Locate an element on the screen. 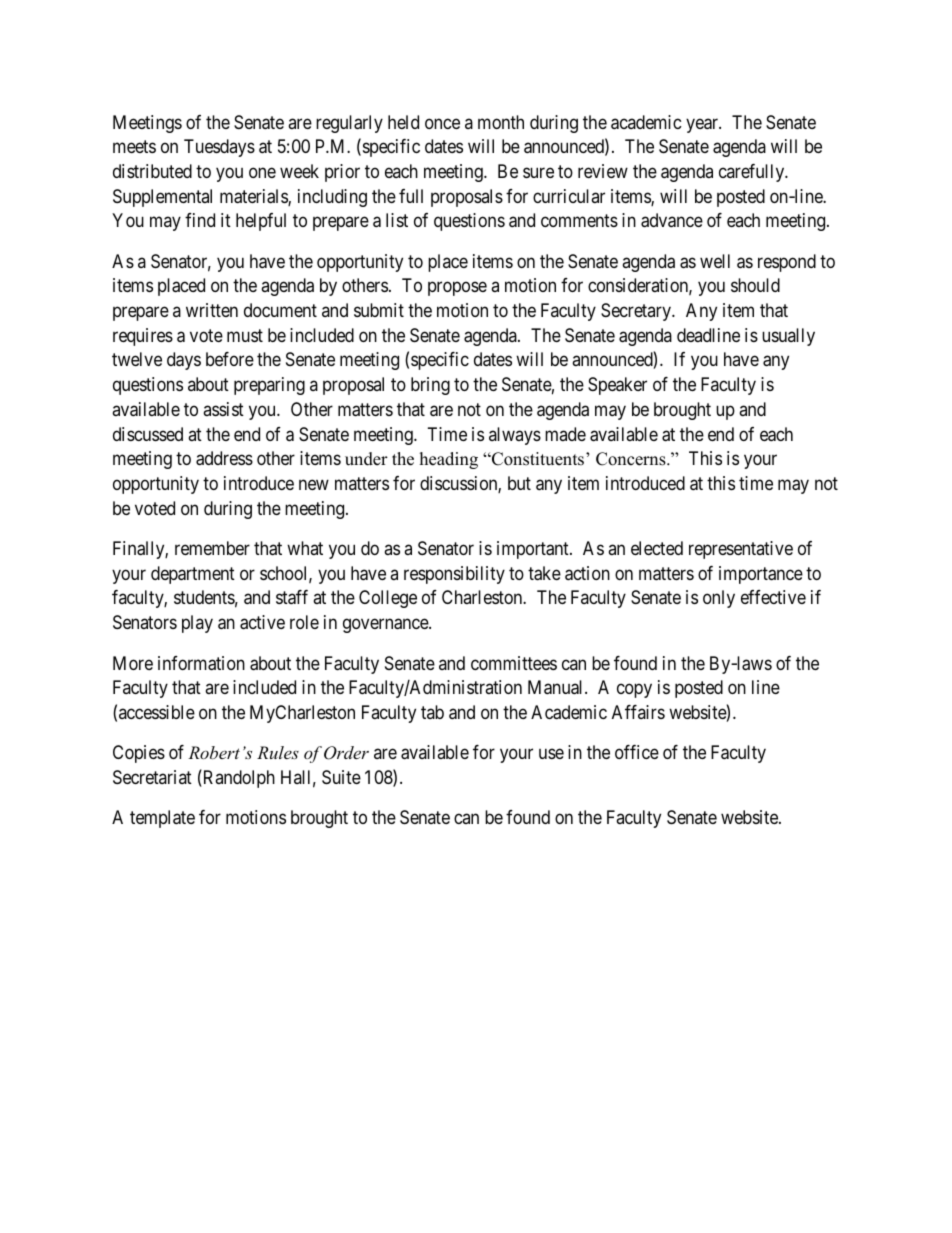 This screenshot has height=1233, width=952. year is located at coordinates (703, 125).
